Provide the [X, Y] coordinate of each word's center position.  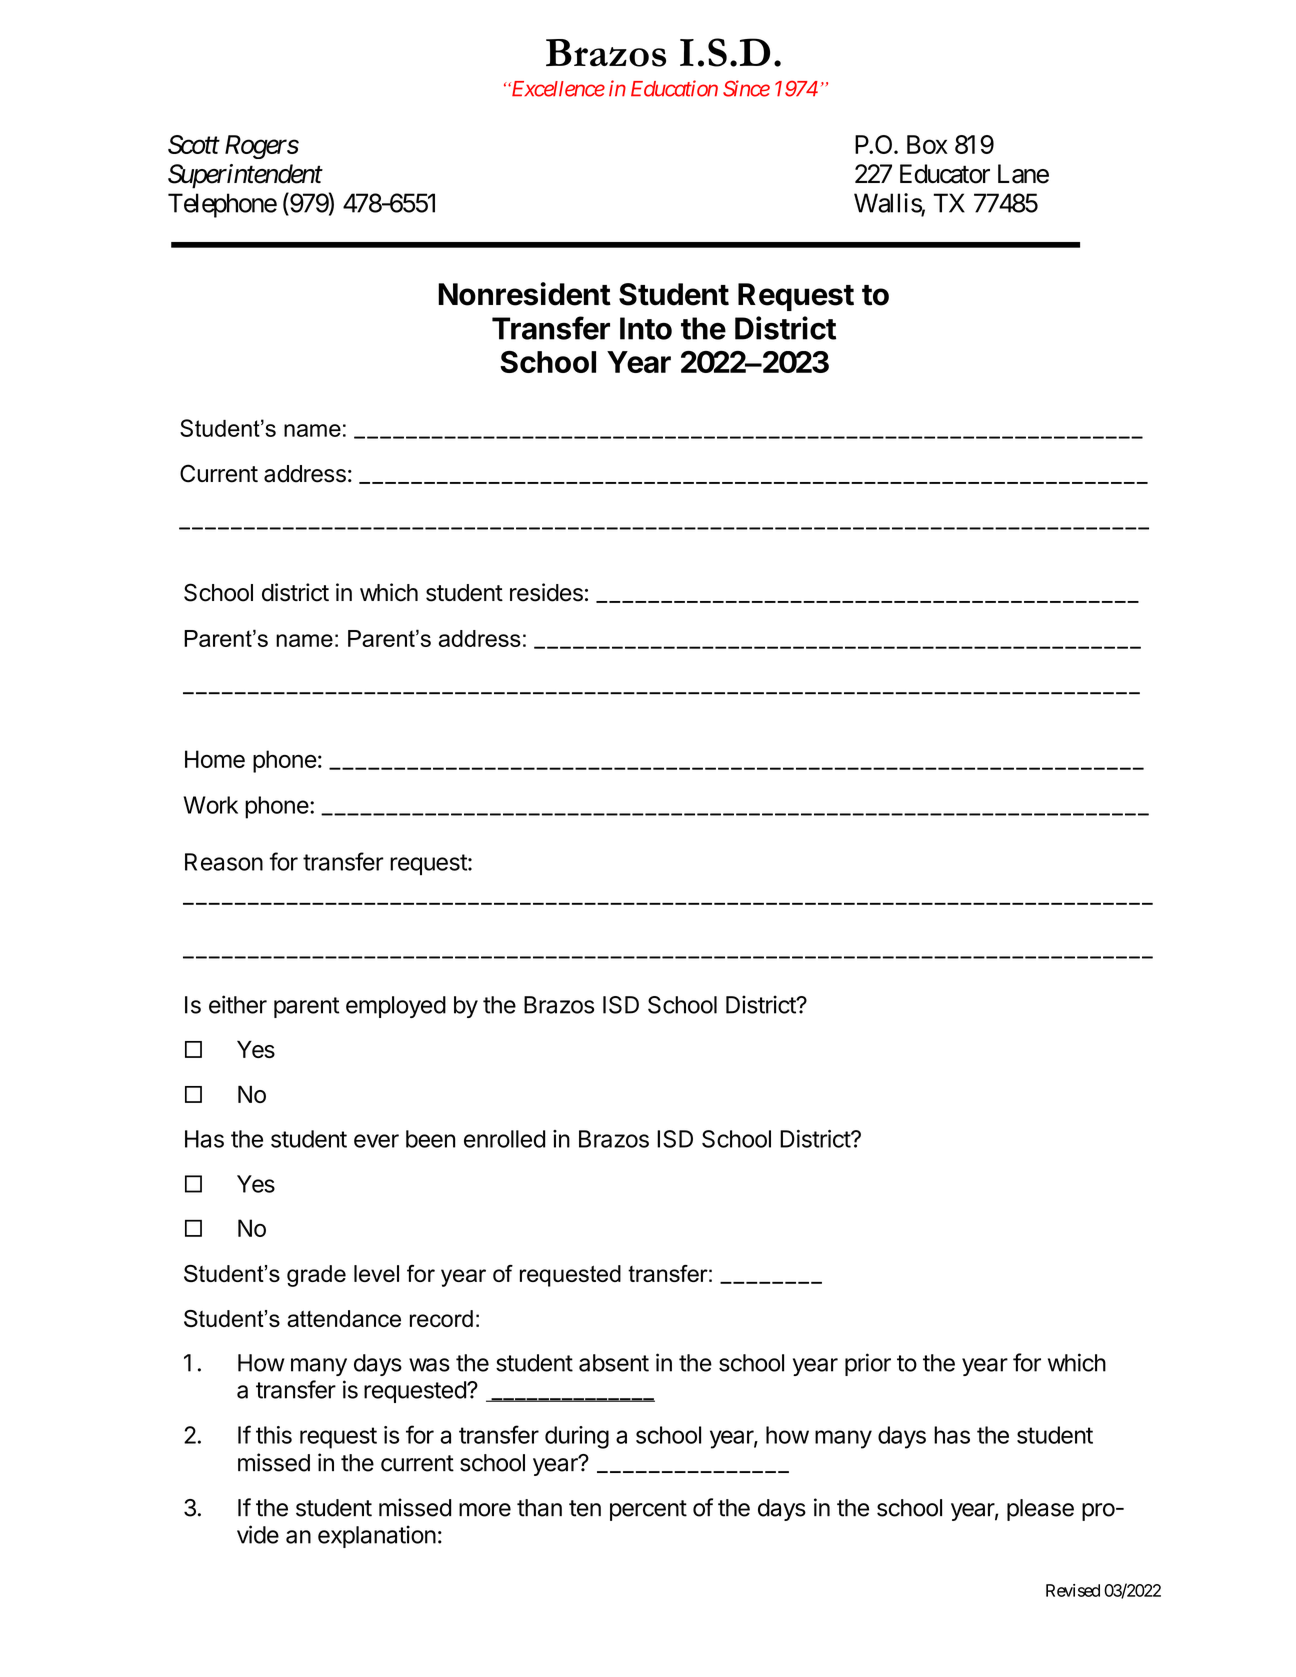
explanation [377, 1536]
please [1040, 1510]
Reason [224, 862]
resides [546, 592]
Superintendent [245, 176]
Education [674, 88]
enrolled [504, 1139]
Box [927, 144]
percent [648, 1510]
